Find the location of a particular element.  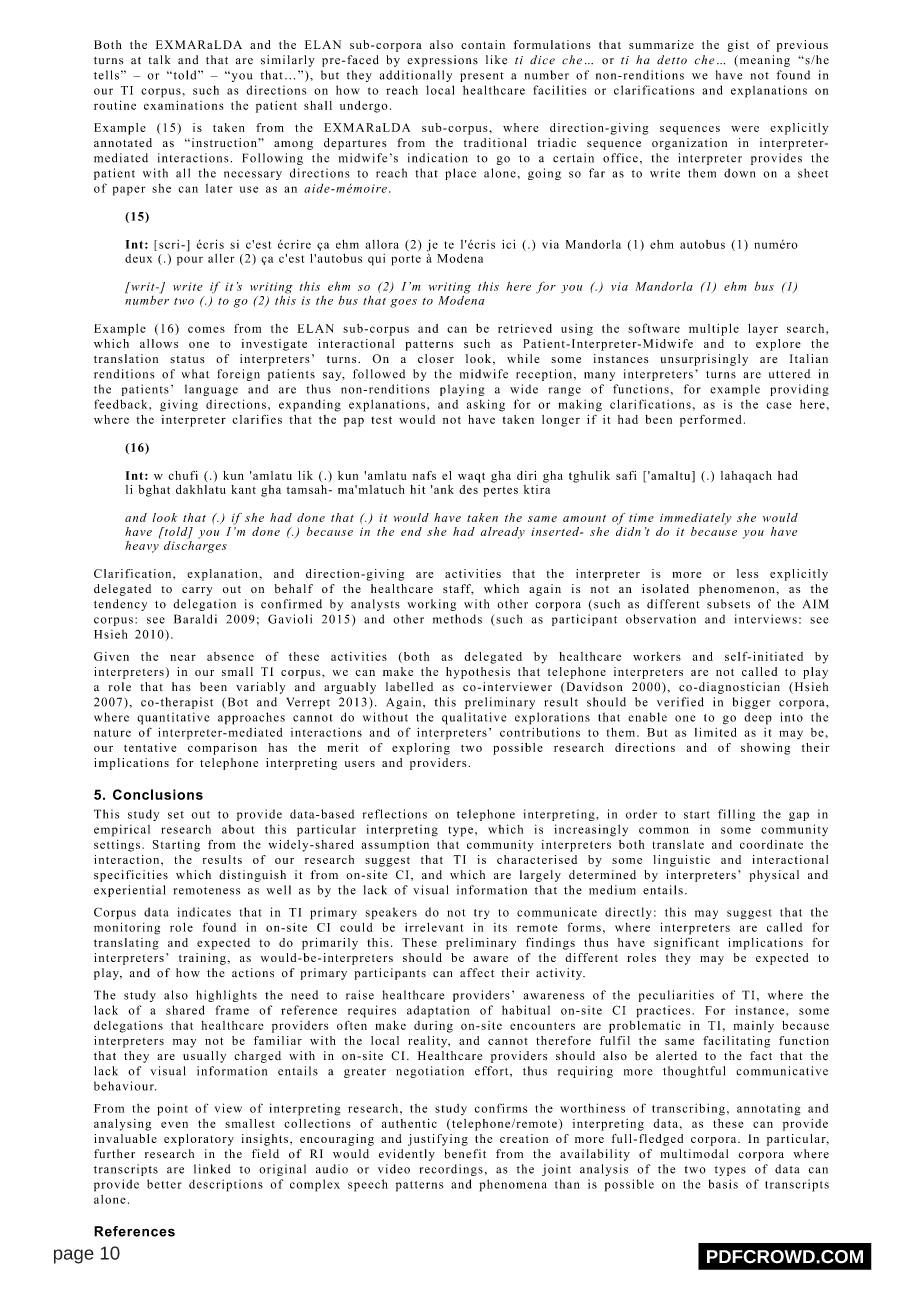

training is located at coordinates (202, 959).
